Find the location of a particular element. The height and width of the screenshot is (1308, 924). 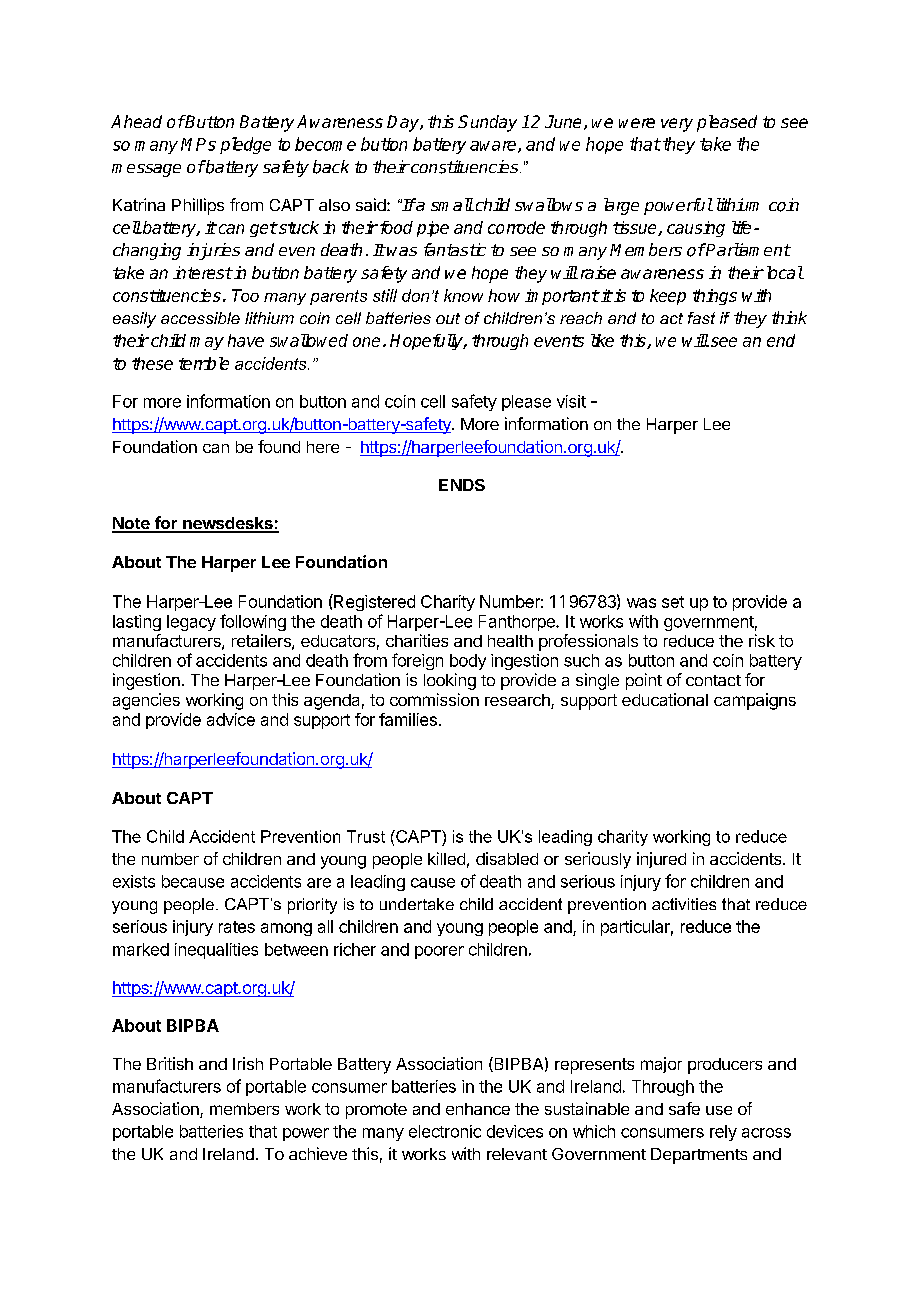

pledge is located at coordinates (245, 145).
